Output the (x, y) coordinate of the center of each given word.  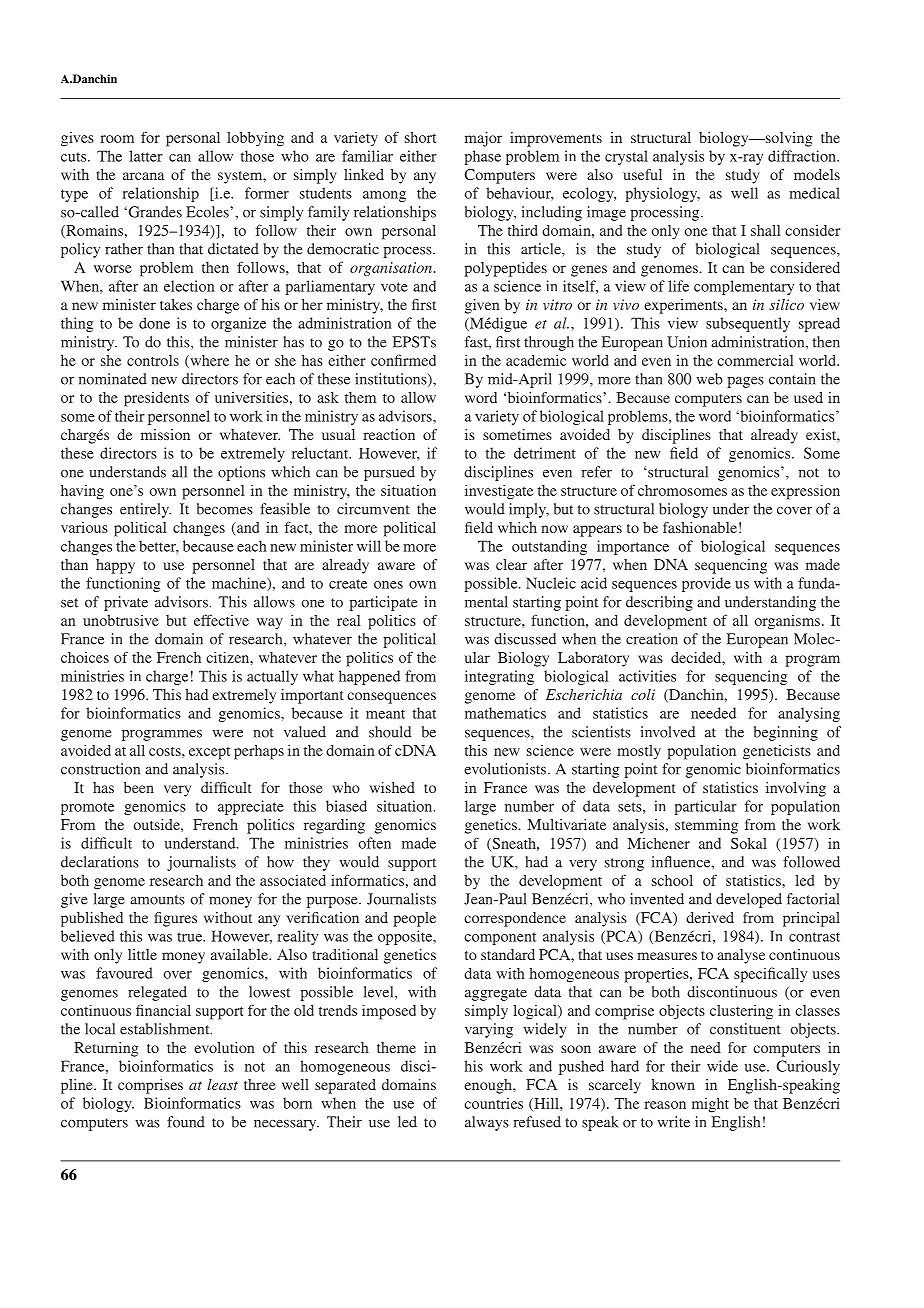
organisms (787, 622)
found (186, 1122)
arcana (143, 176)
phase (483, 157)
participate (383, 603)
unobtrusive (121, 620)
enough (489, 1086)
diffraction (803, 156)
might (710, 1105)
